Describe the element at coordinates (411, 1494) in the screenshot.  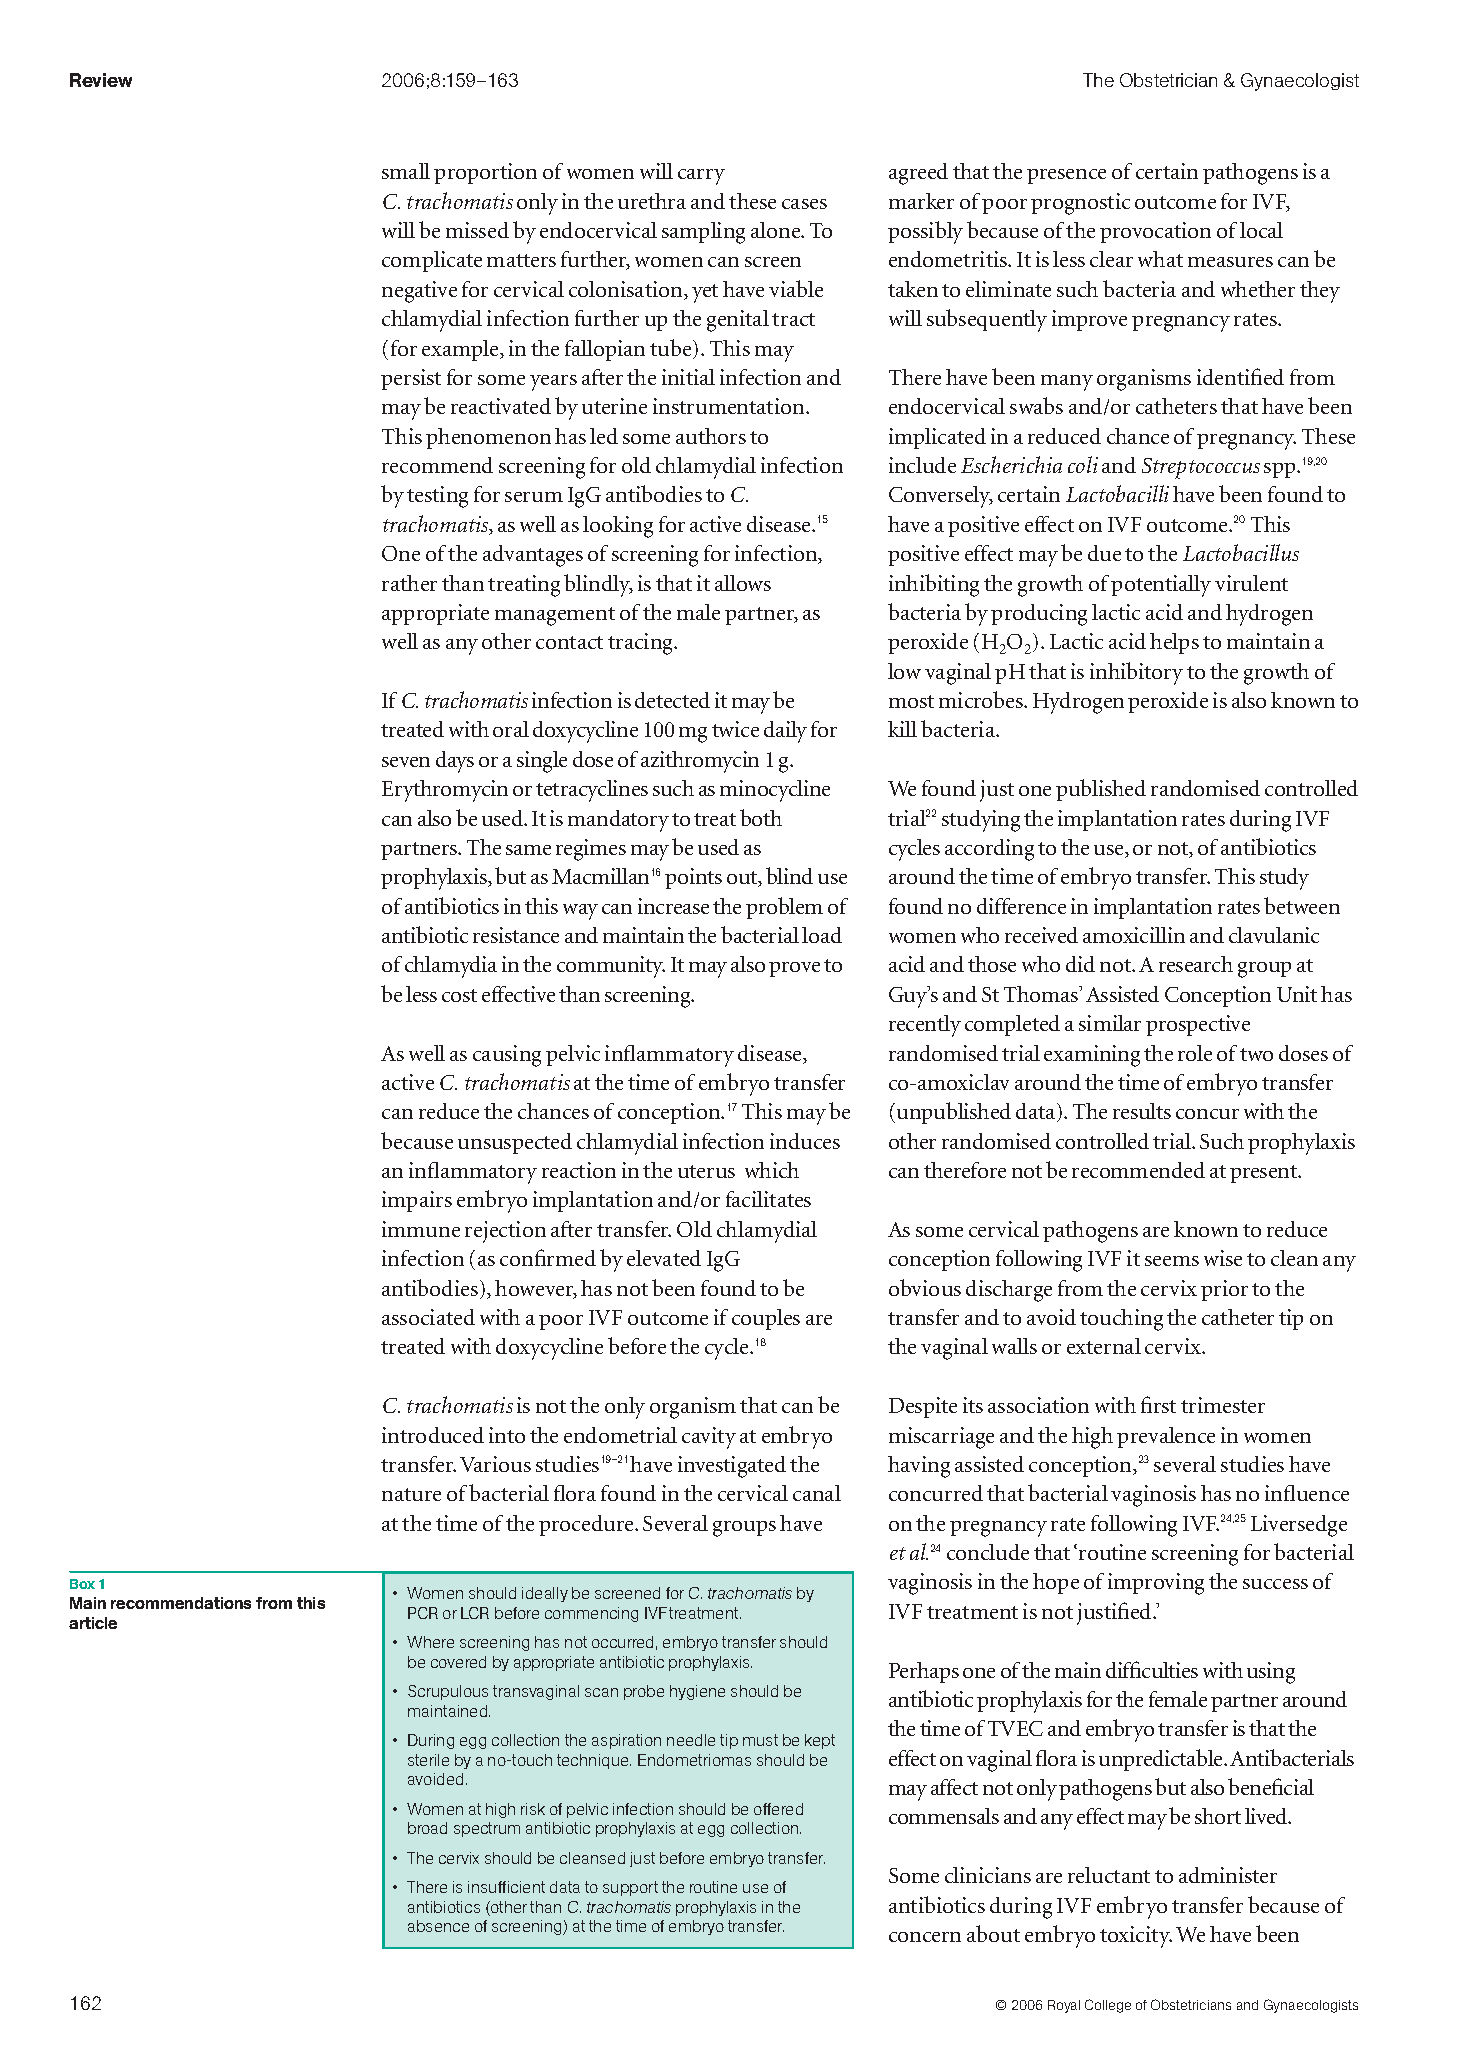
I see `nature` at that location.
